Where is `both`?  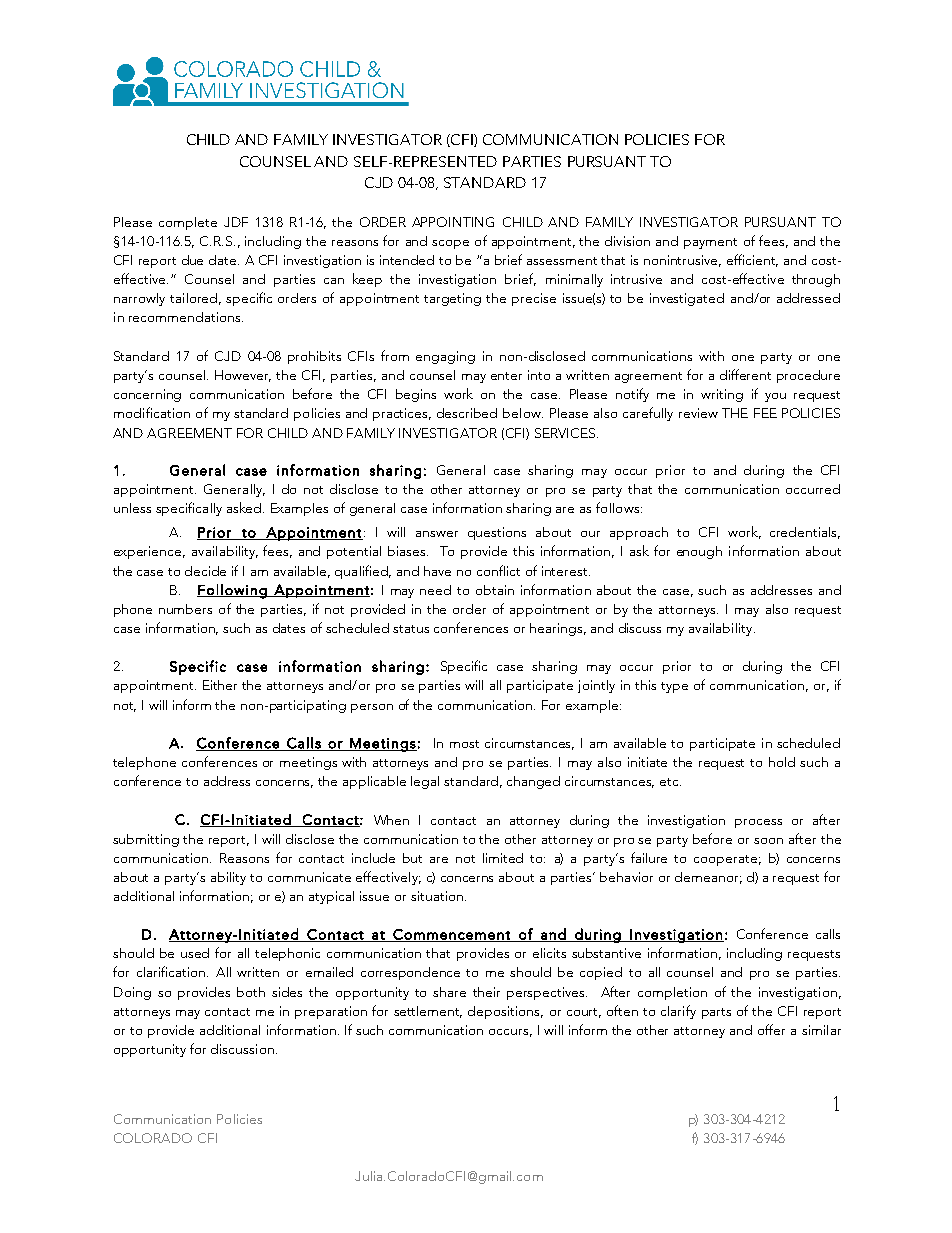
both is located at coordinates (251, 992).
